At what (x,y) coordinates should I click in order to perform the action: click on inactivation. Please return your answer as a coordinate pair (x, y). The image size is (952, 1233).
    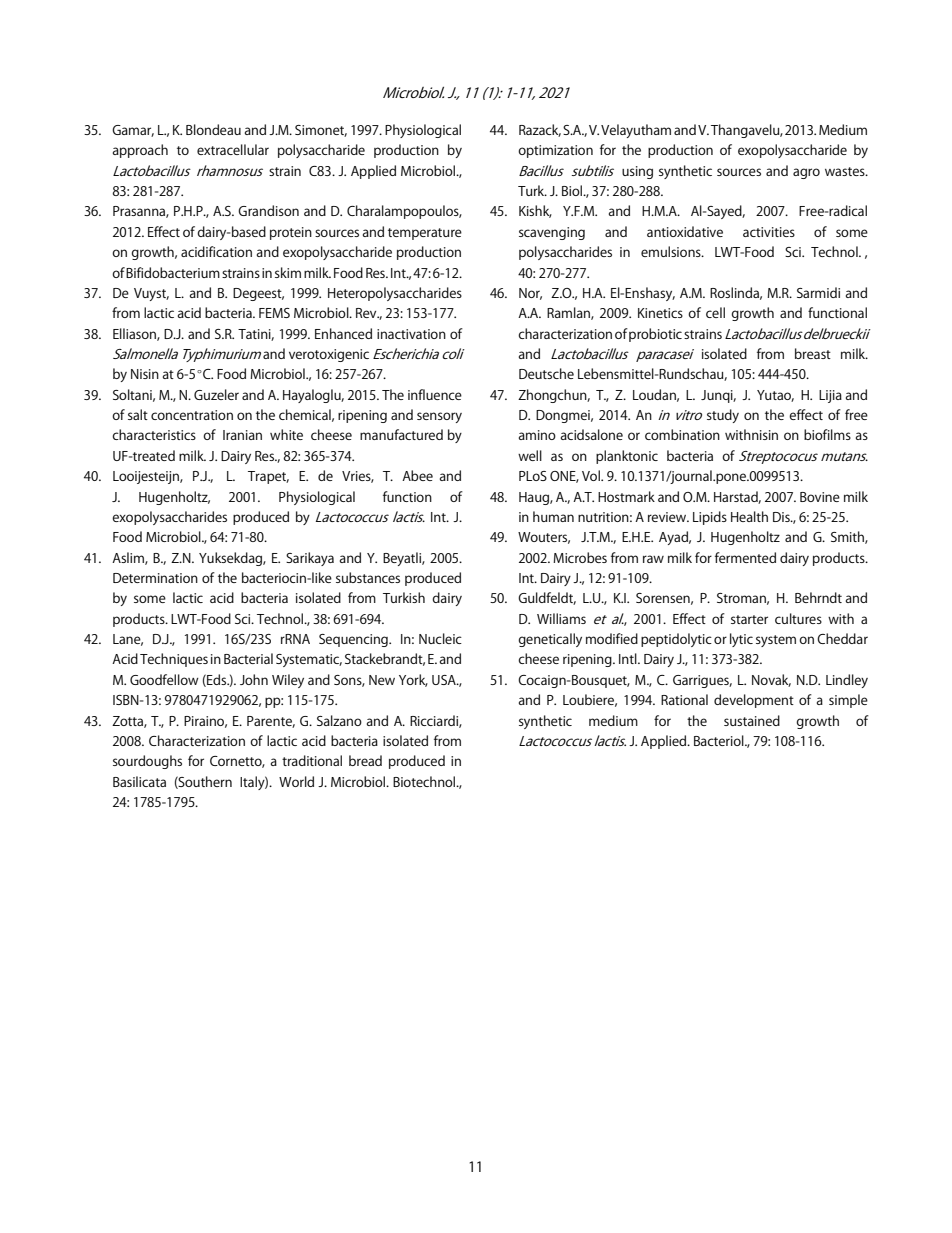
    Looking at the image, I should click on (411, 334).
